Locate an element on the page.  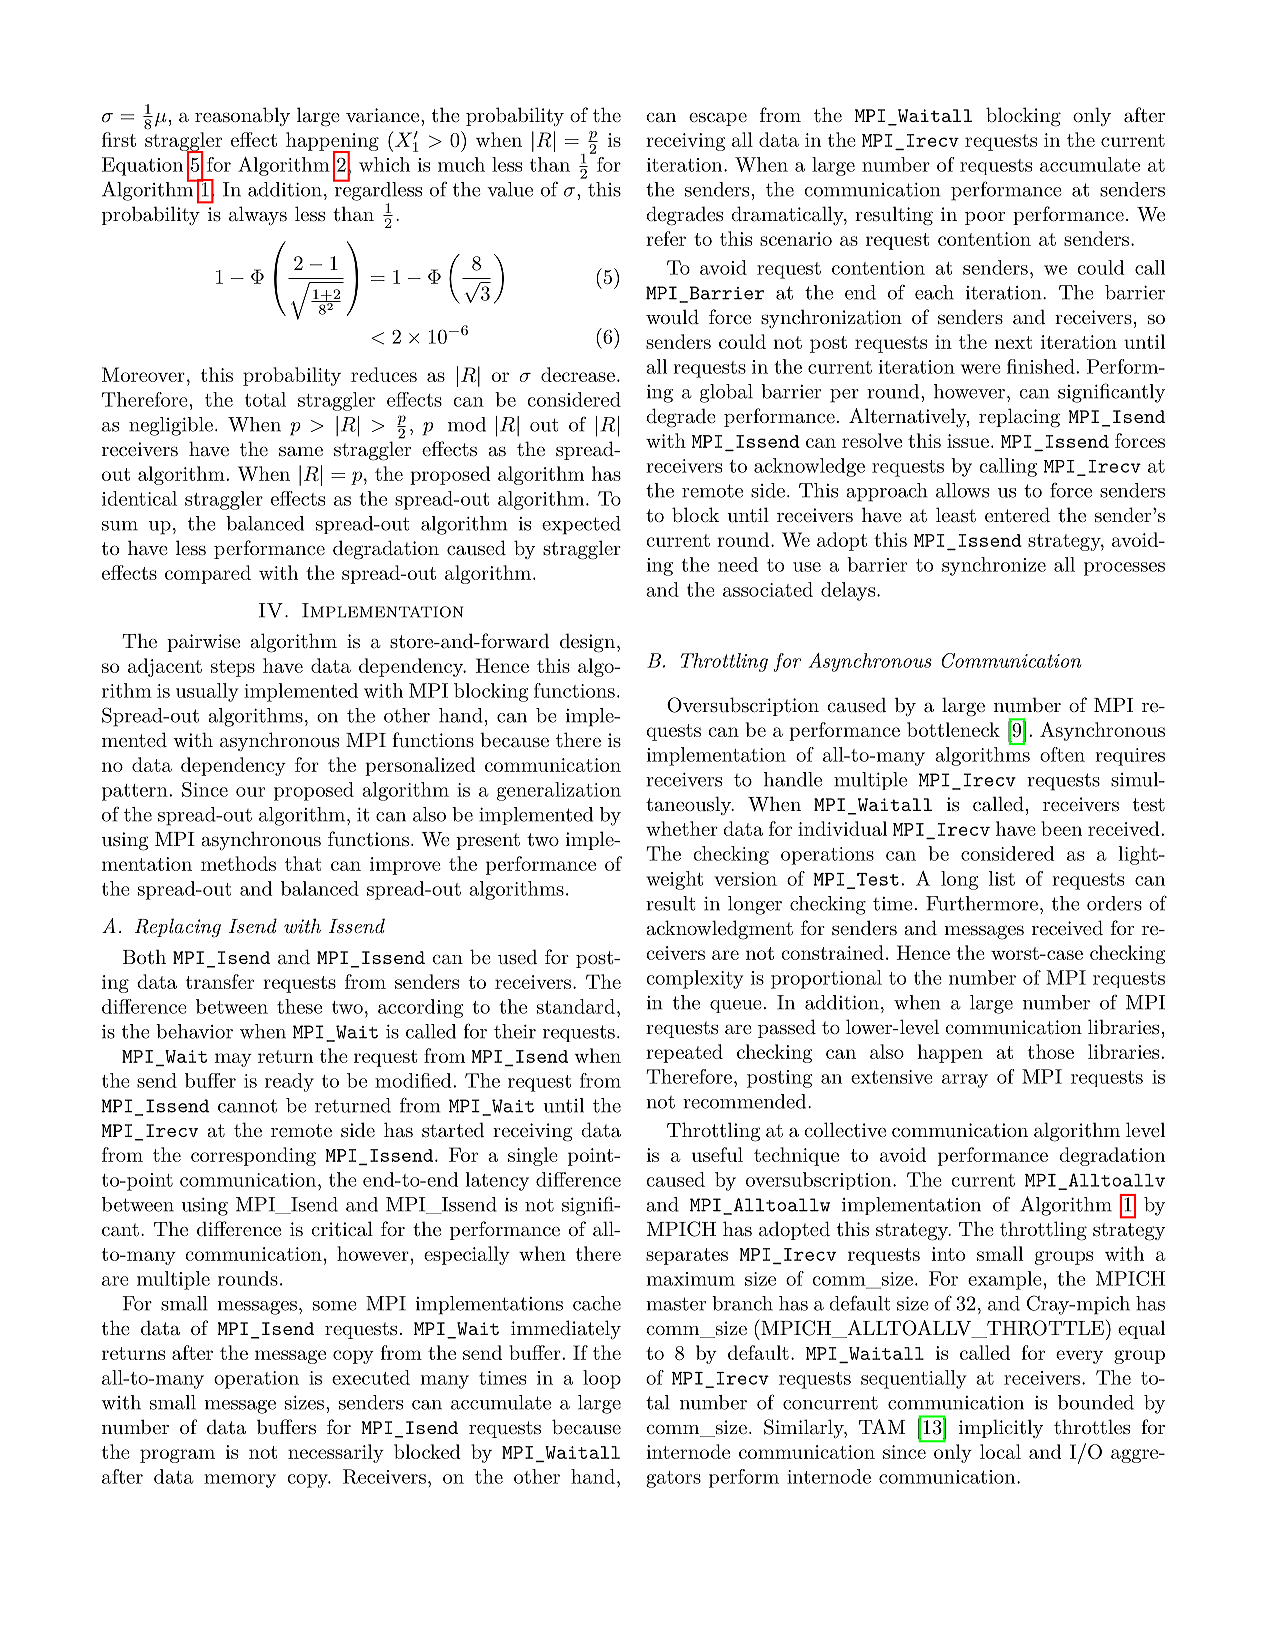
been is located at coordinates (1061, 828).
